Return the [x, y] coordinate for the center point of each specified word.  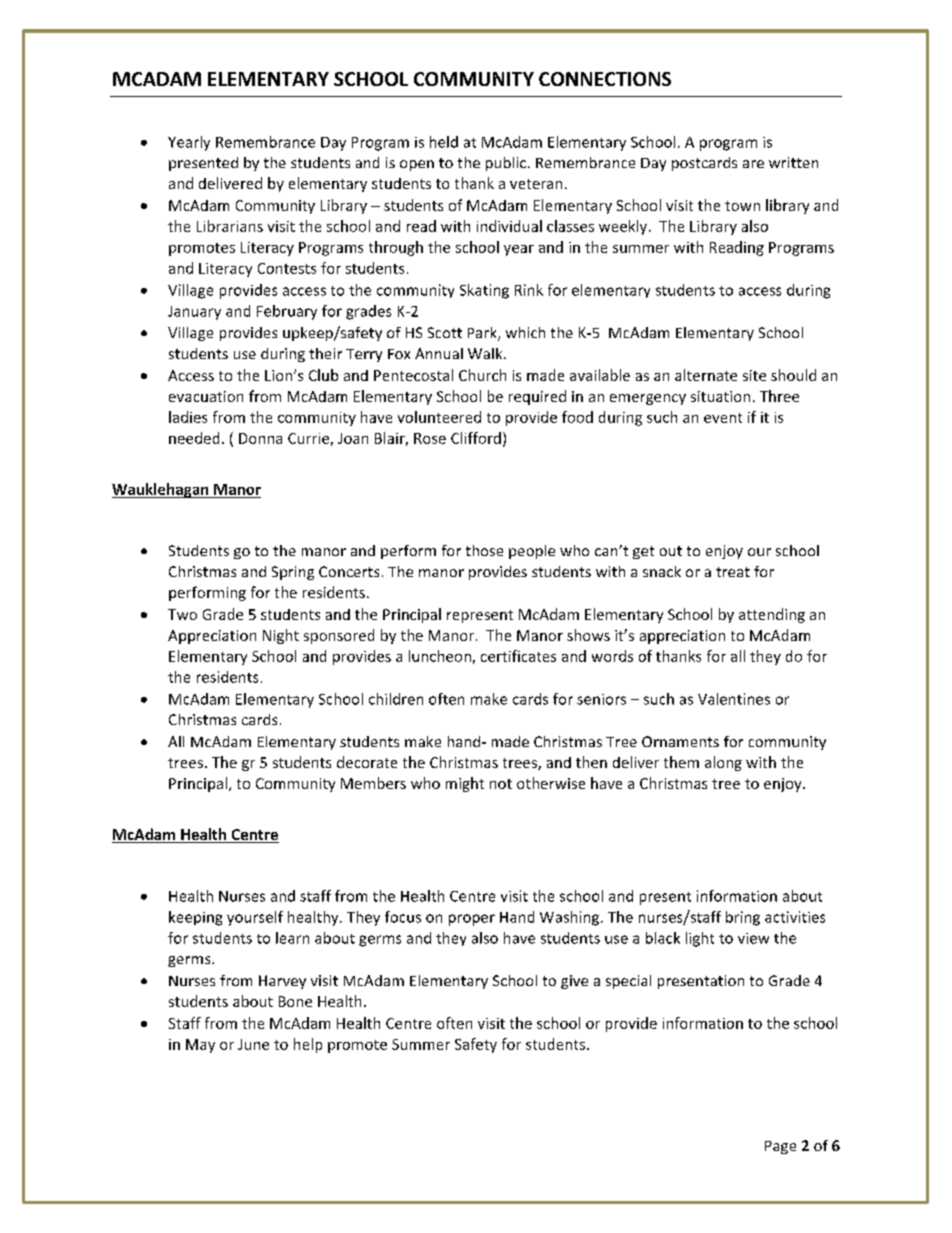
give [574, 982]
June [253, 1044]
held [444, 142]
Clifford [476, 438]
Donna [260, 438]
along [723, 763]
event [723, 418]
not [501, 784]
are [753, 164]
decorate [367, 762]
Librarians [230, 226]
